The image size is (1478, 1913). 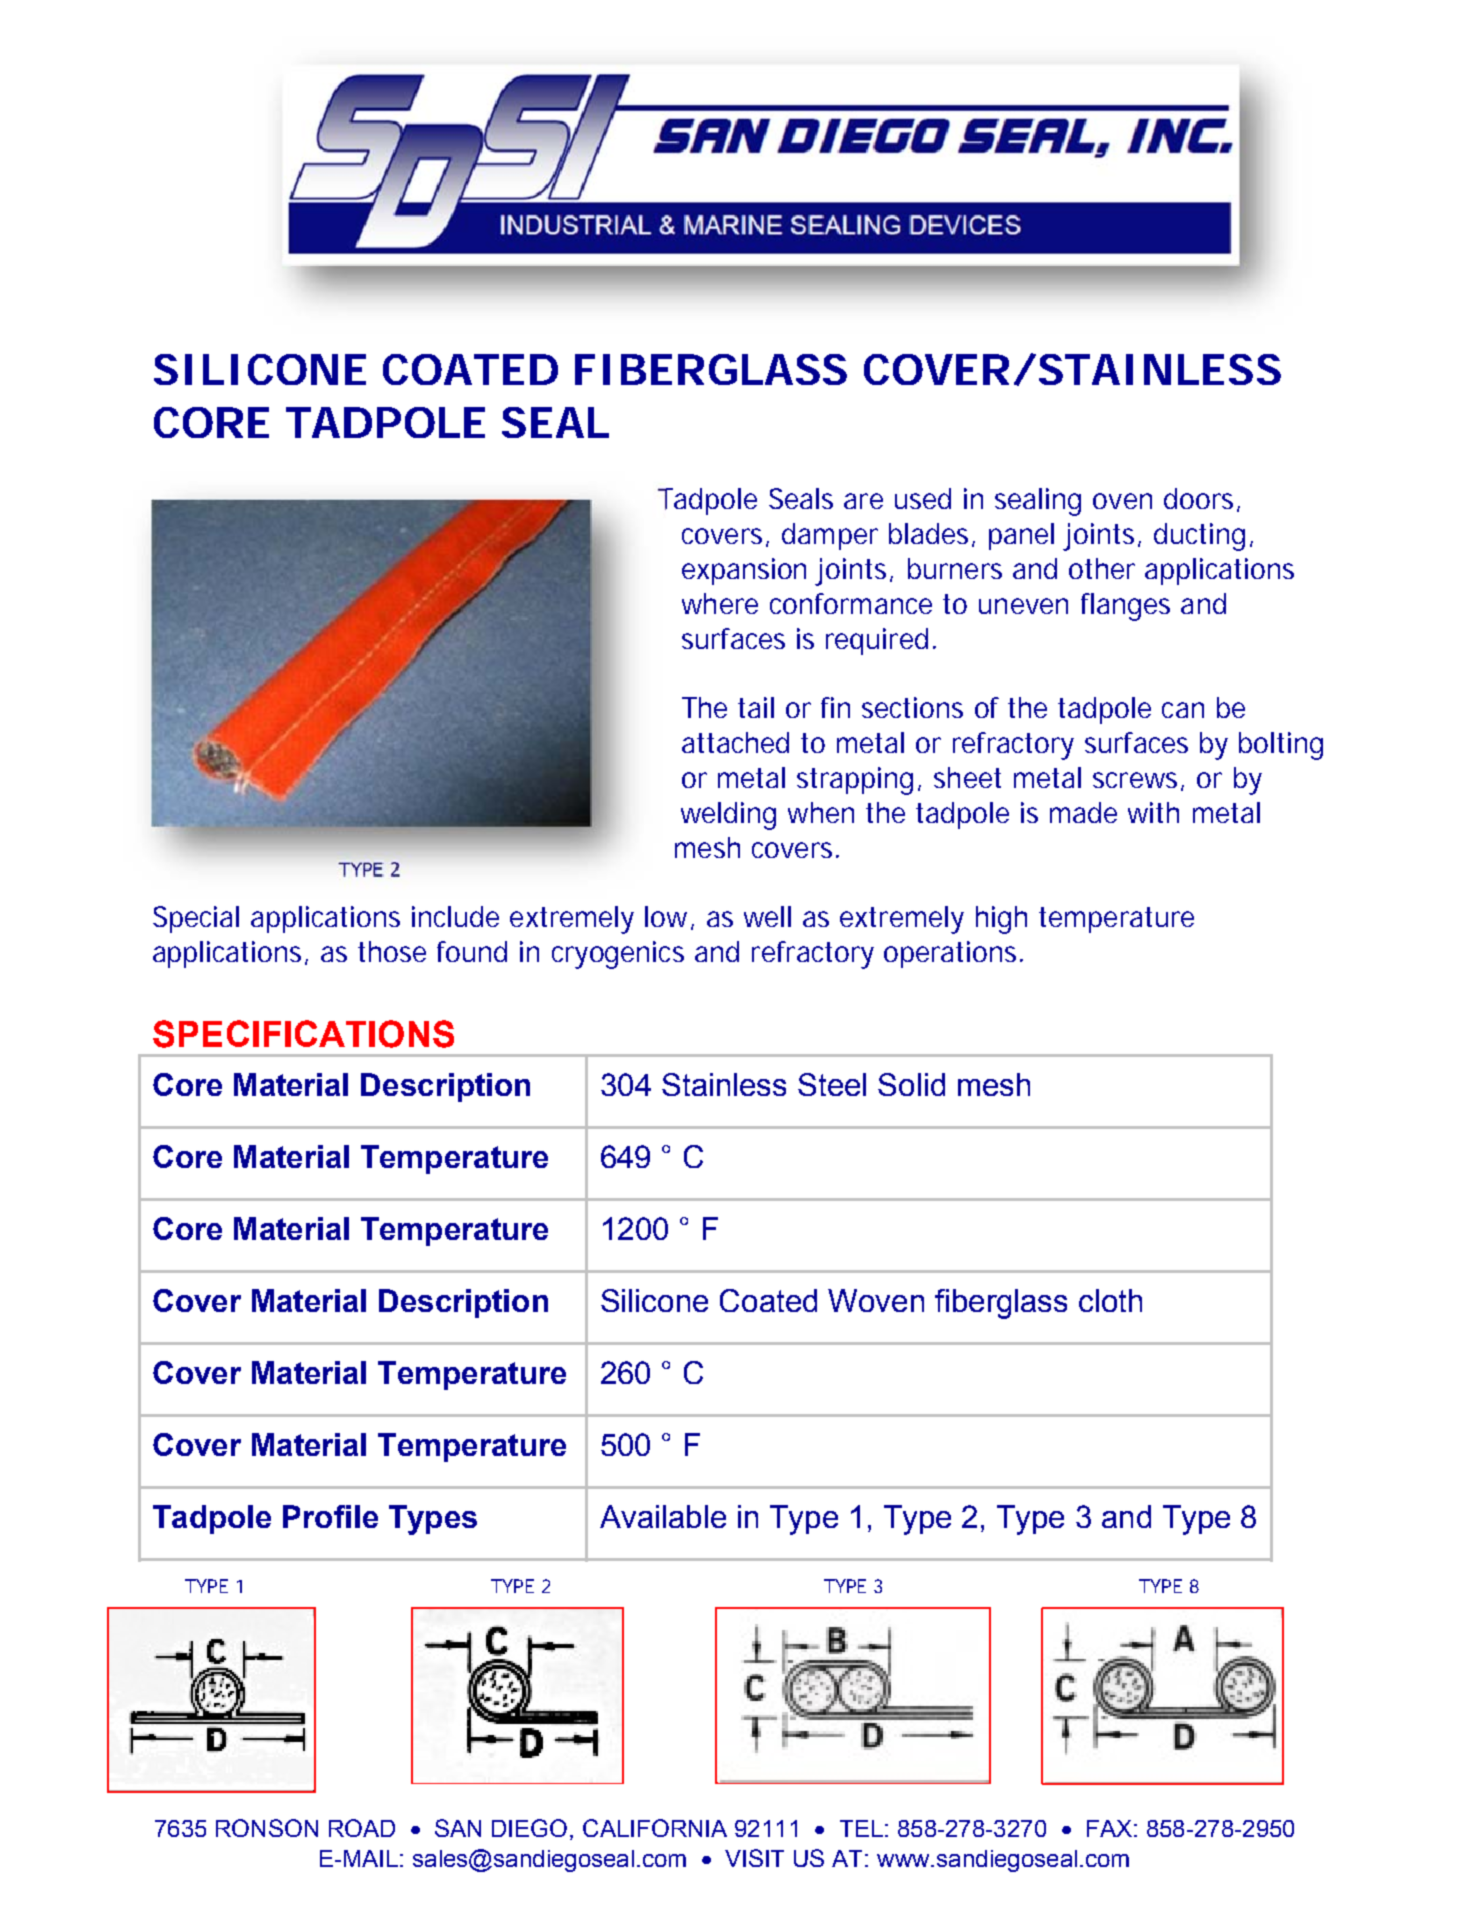 I want to click on ROAD, so click(x=362, y=1828).
